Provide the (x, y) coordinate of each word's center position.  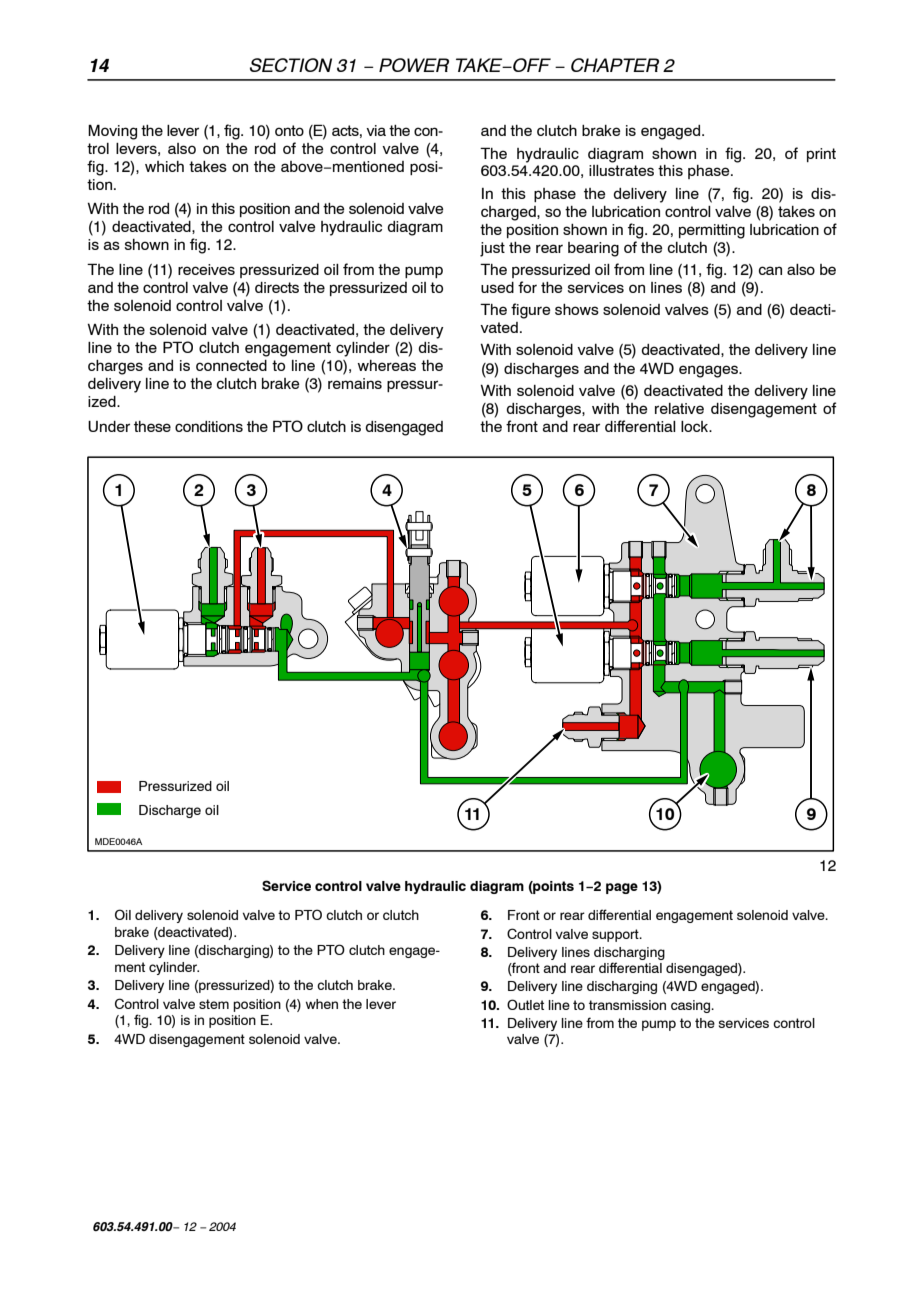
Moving (112, 132)
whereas (386, 365)
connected (231, 365)
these (152, 426)
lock (696, 426)
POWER (414, 65)
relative (679, 408)
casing (692, 1006)
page (622, 888)
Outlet (525, 1004)
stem (214, 1004)
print (821, 155)
